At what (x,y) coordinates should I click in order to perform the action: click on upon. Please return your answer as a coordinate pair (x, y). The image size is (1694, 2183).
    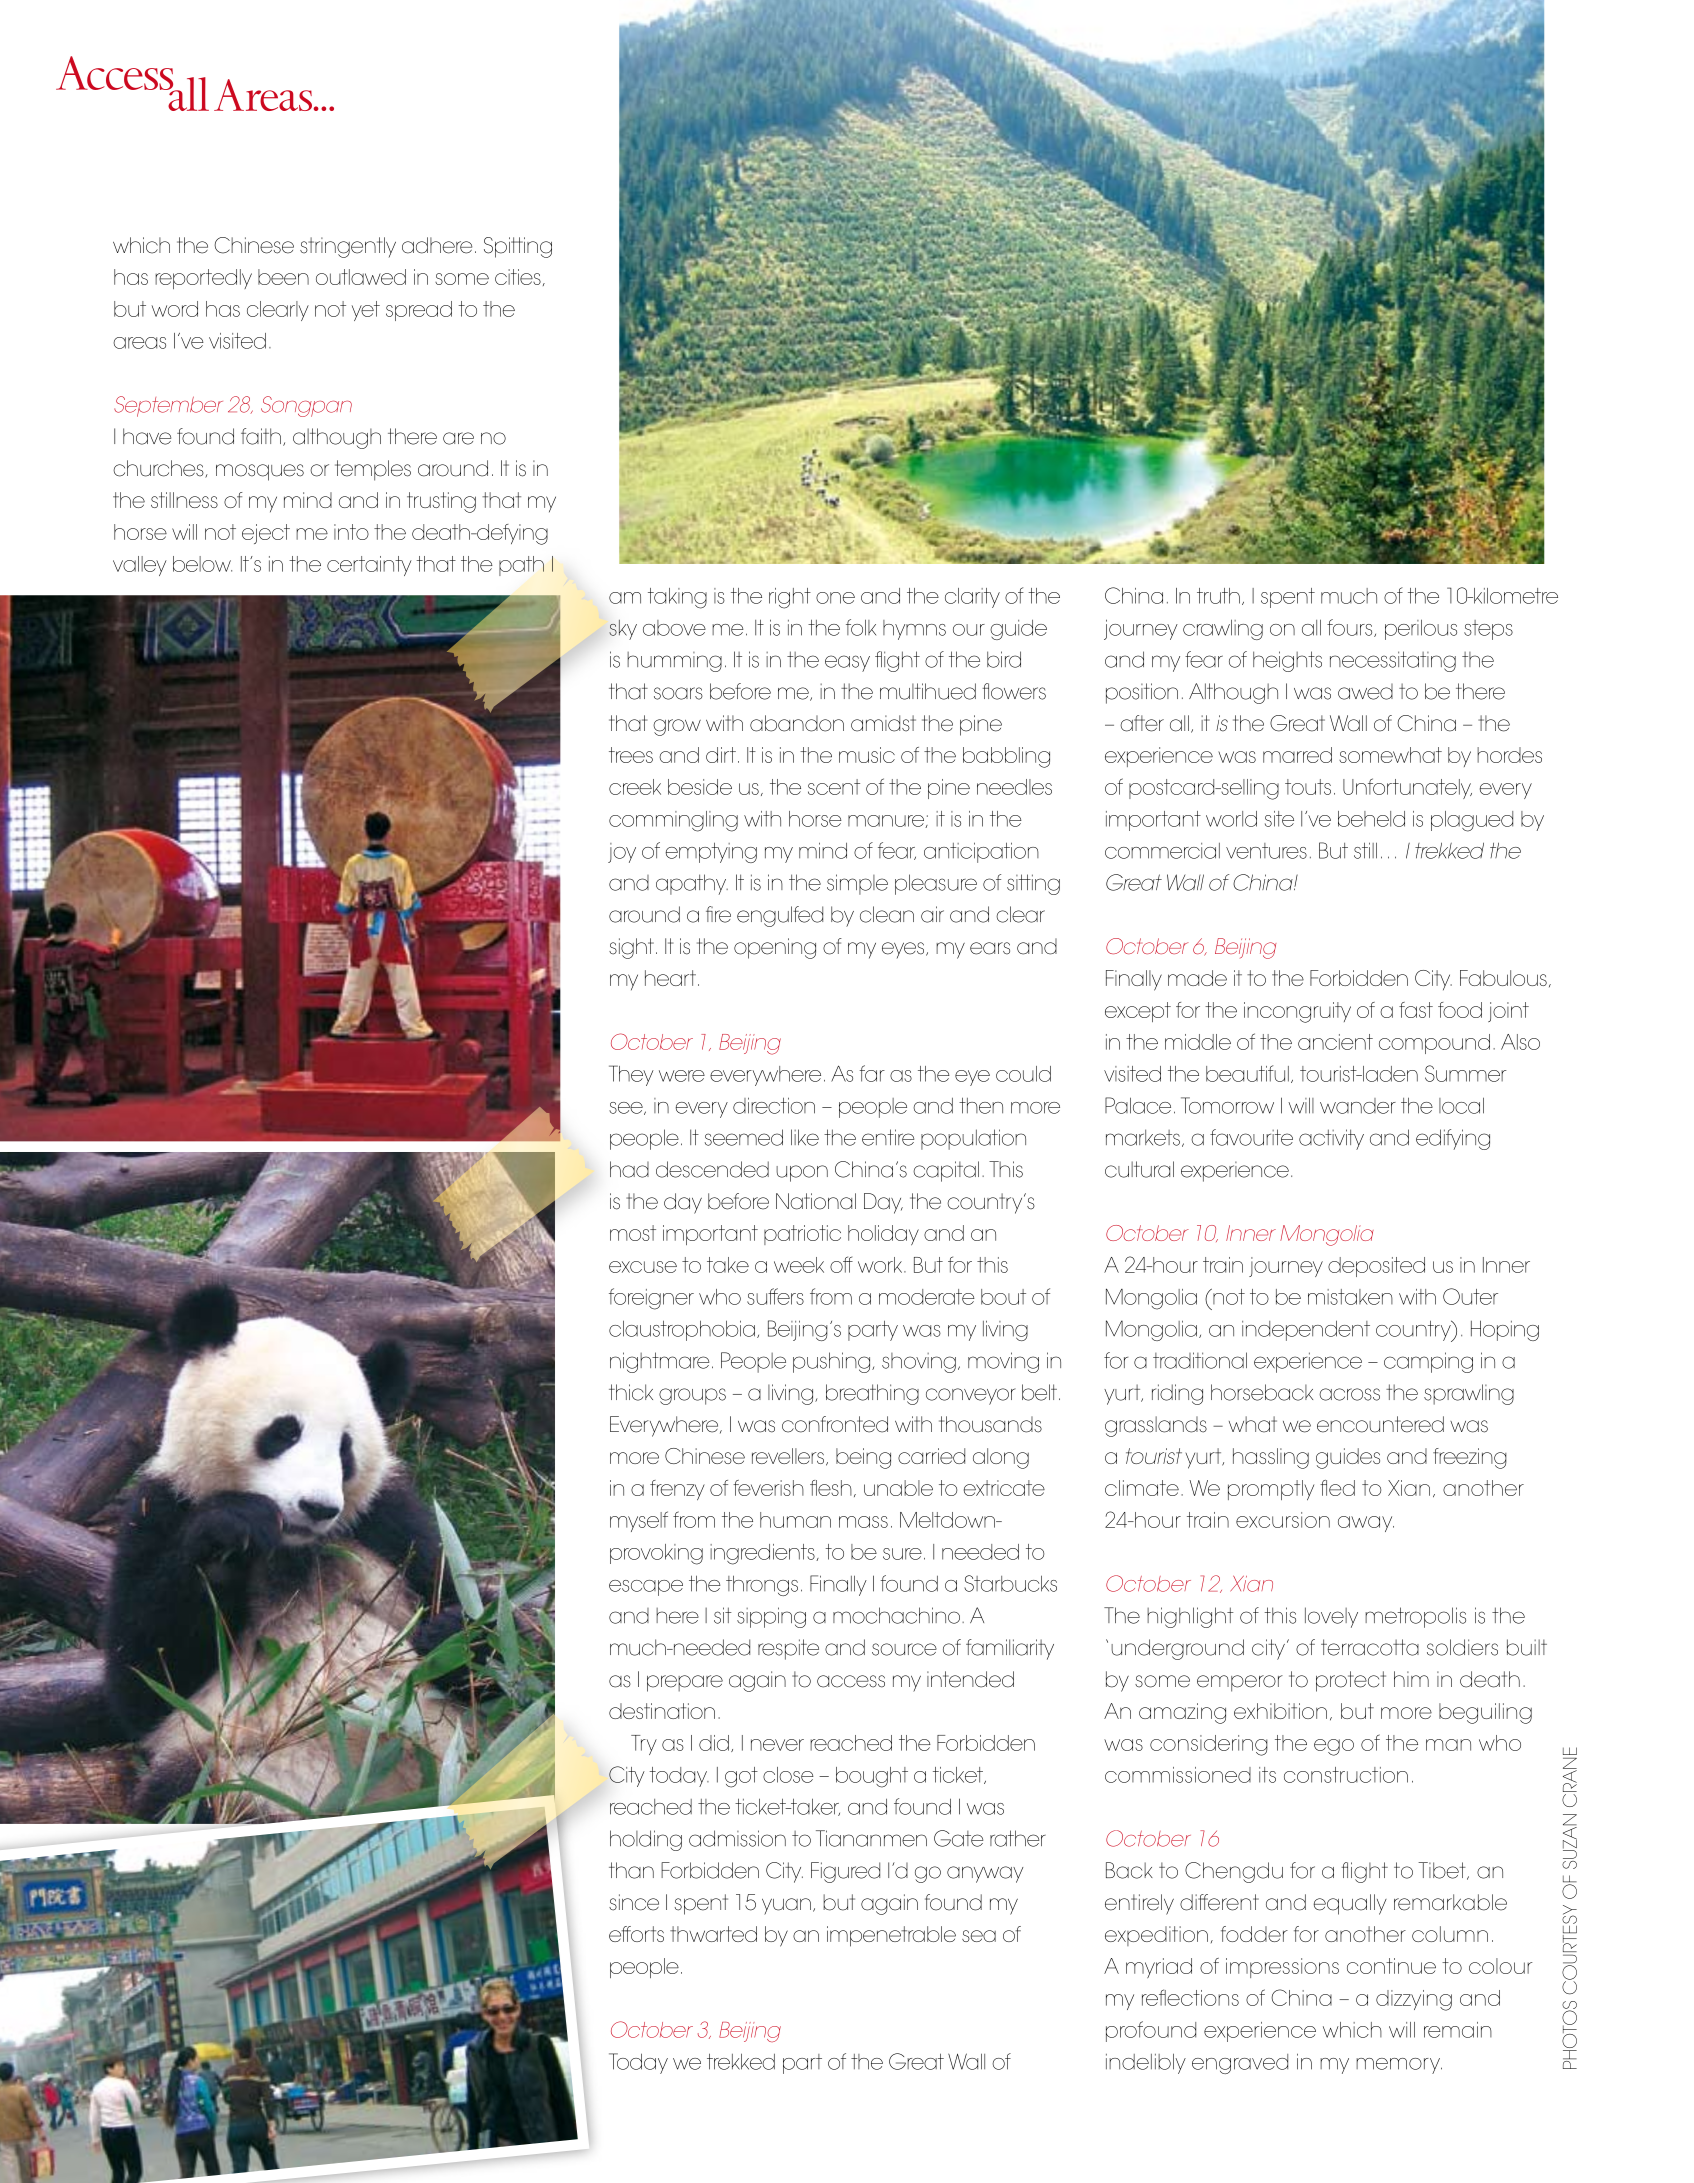
    Looking at the image, I should click on (802, 1173).
